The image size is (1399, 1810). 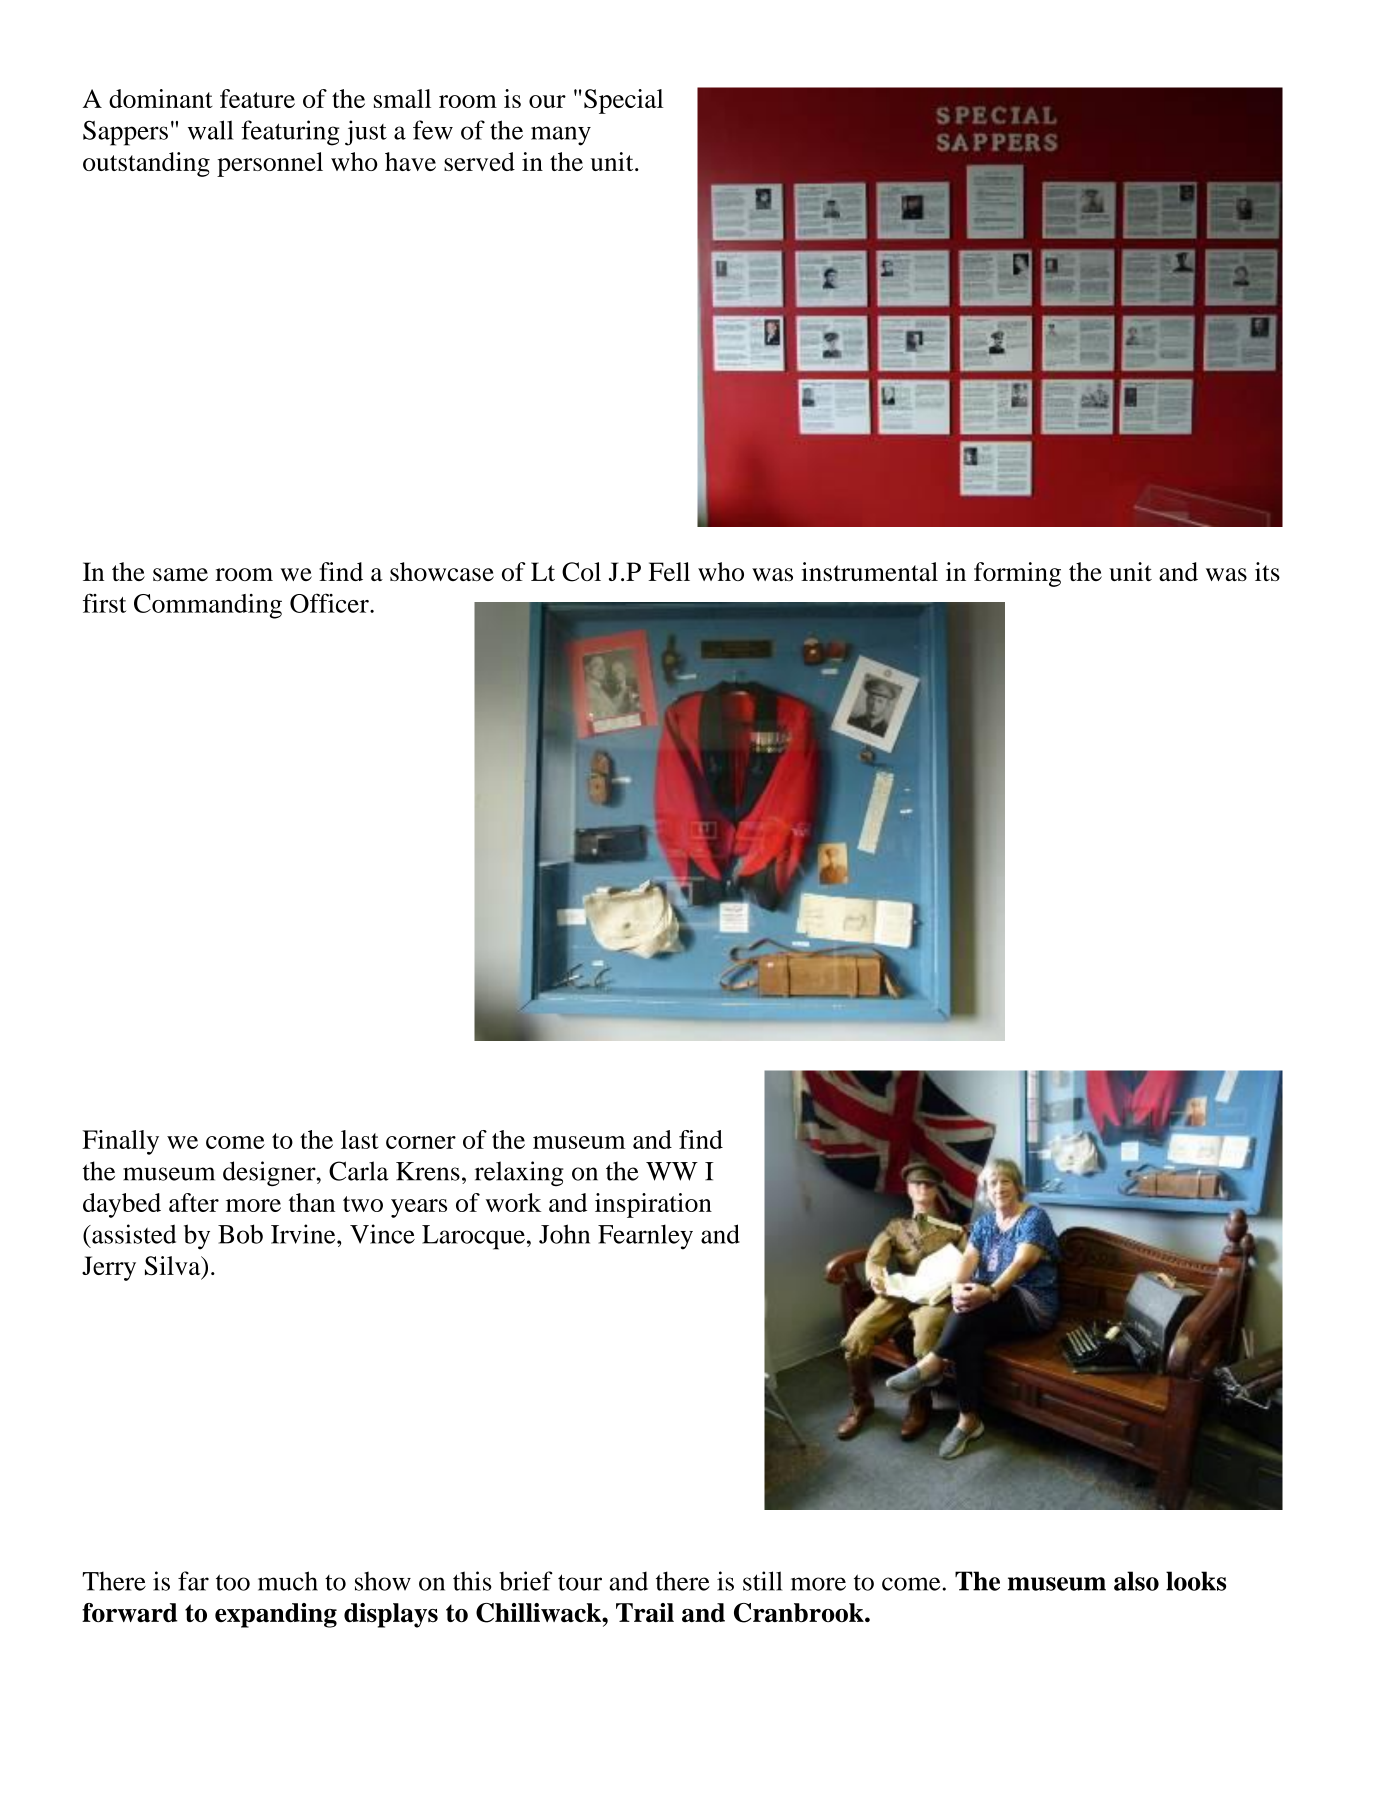 I want to click on Commanding, so click(x=208, y=606).
